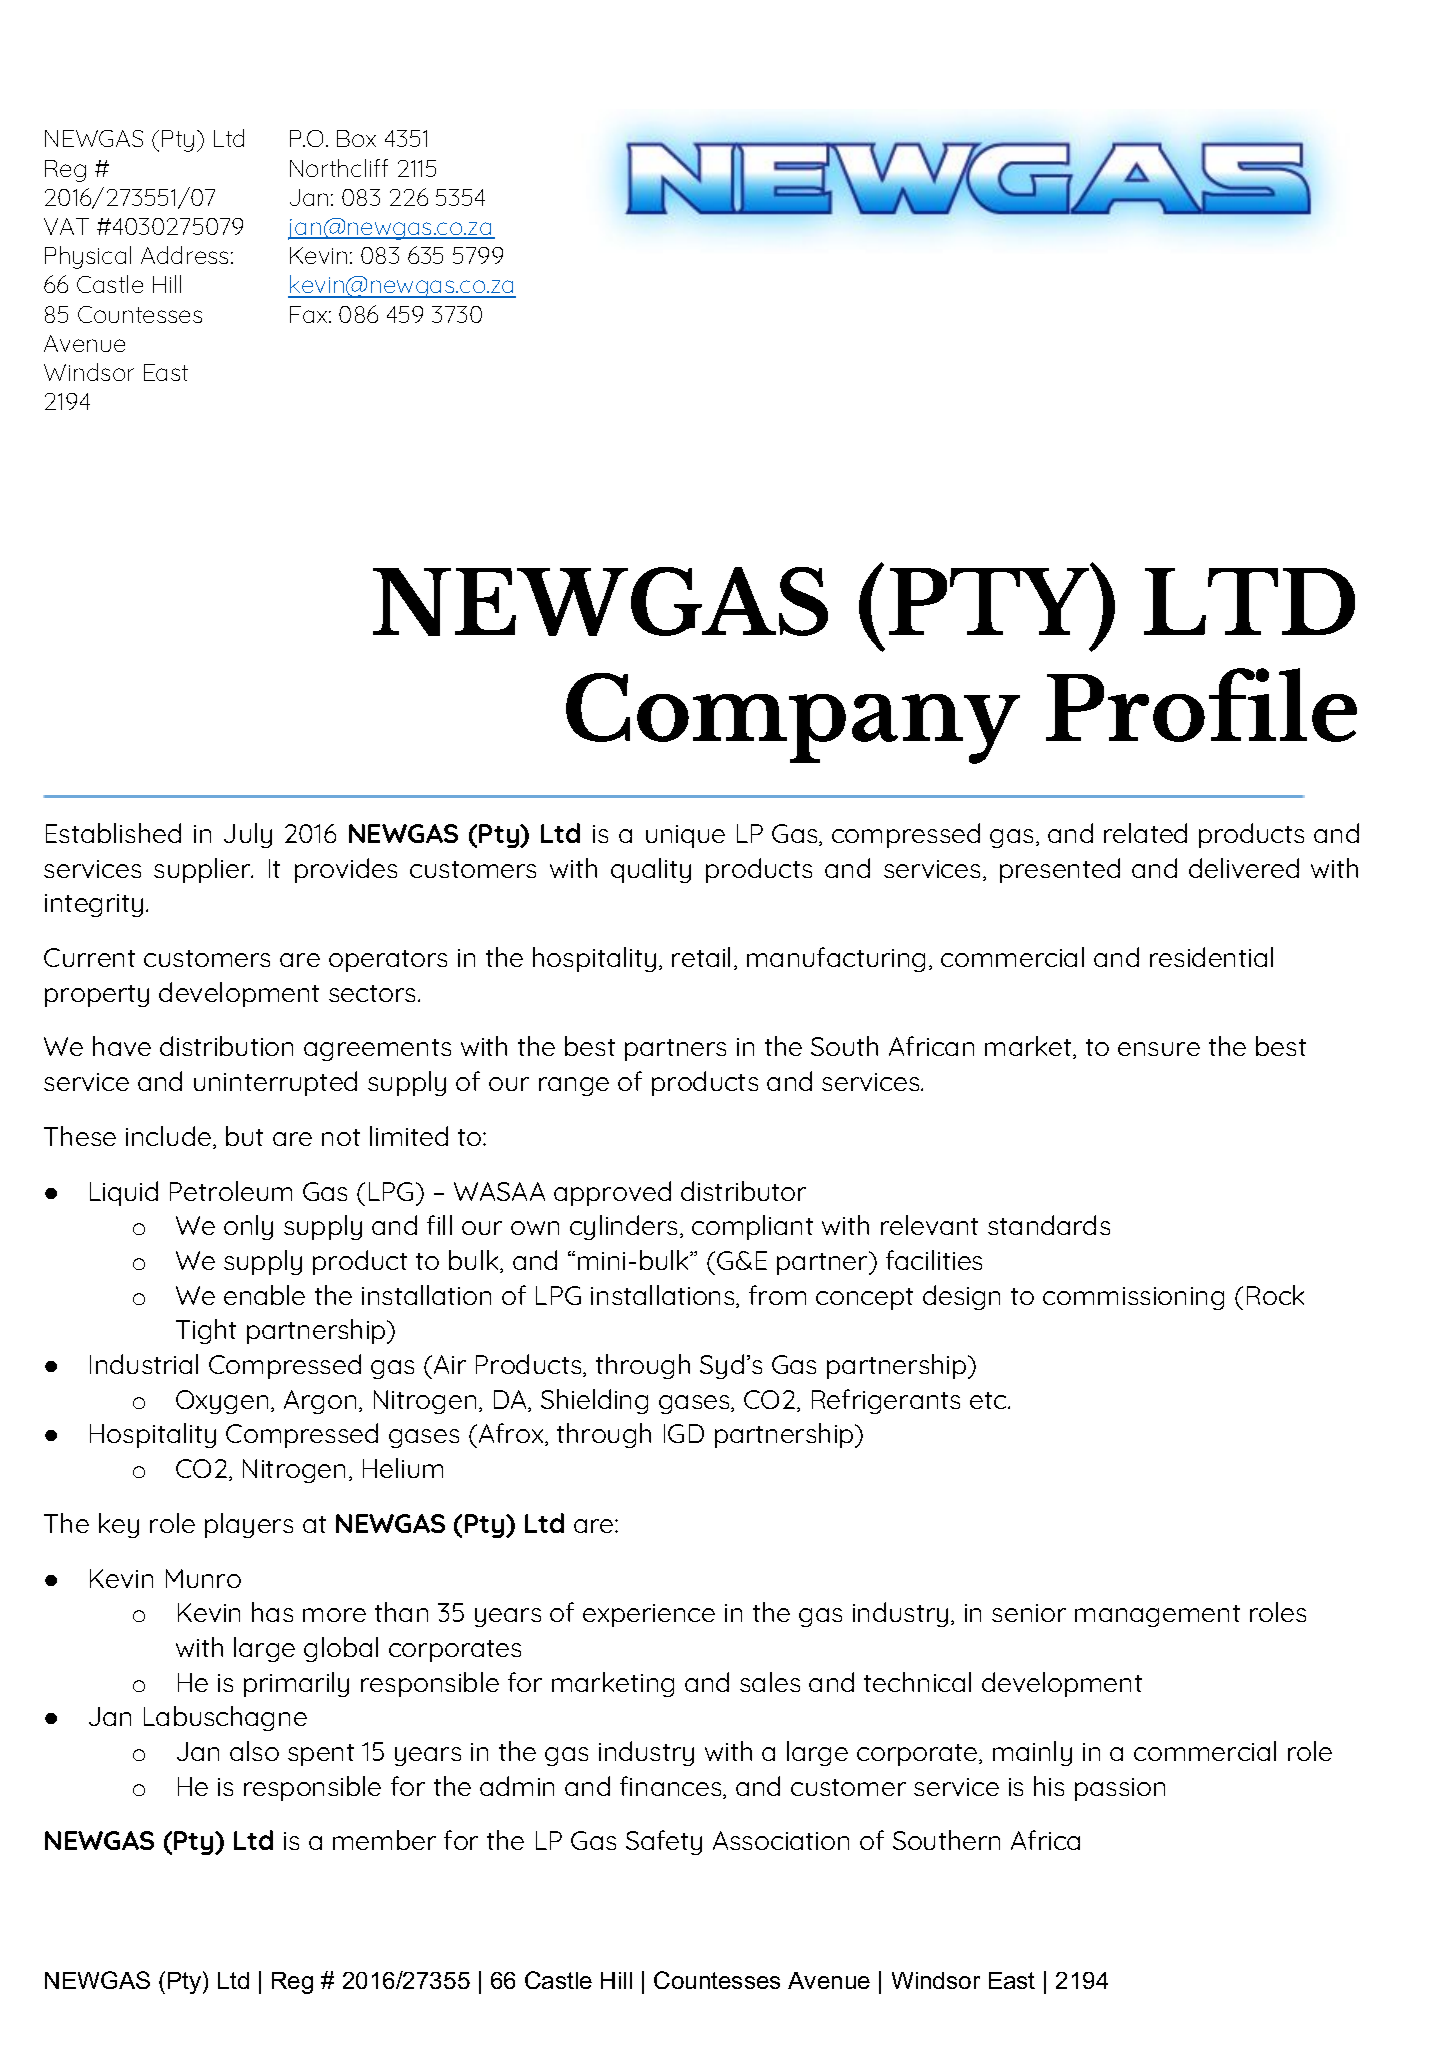 This image has width=1449, height=2050. I want to click on passion, so click(1120, 1789).
